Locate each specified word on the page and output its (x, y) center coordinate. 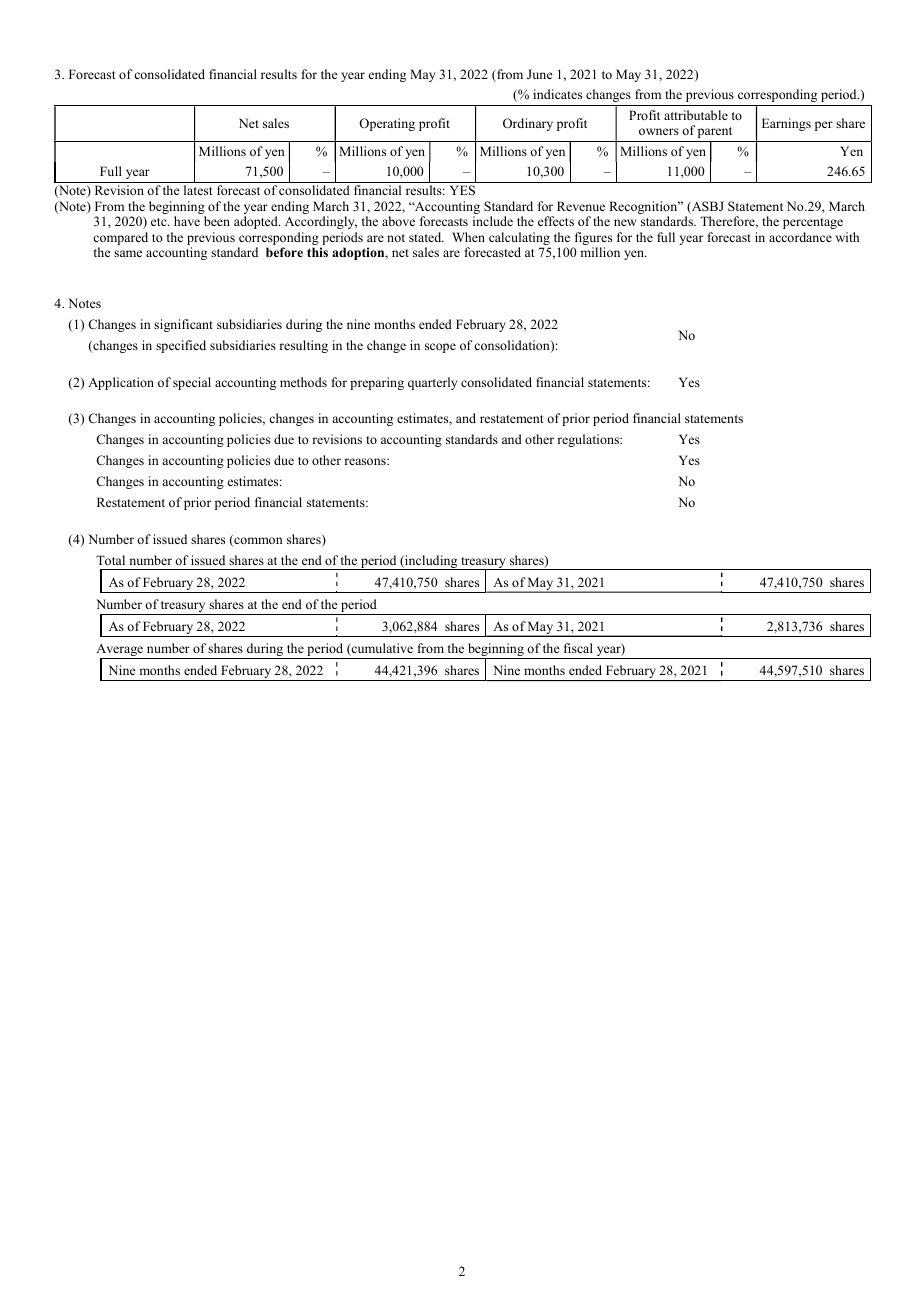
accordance (800, 237)
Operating (387, 124)
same (128, 253)
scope (440, 348)
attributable (696, 115)
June (540, 74)
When (468, 237)
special (192, 383)
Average (120, 651)
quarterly (432, 383)
